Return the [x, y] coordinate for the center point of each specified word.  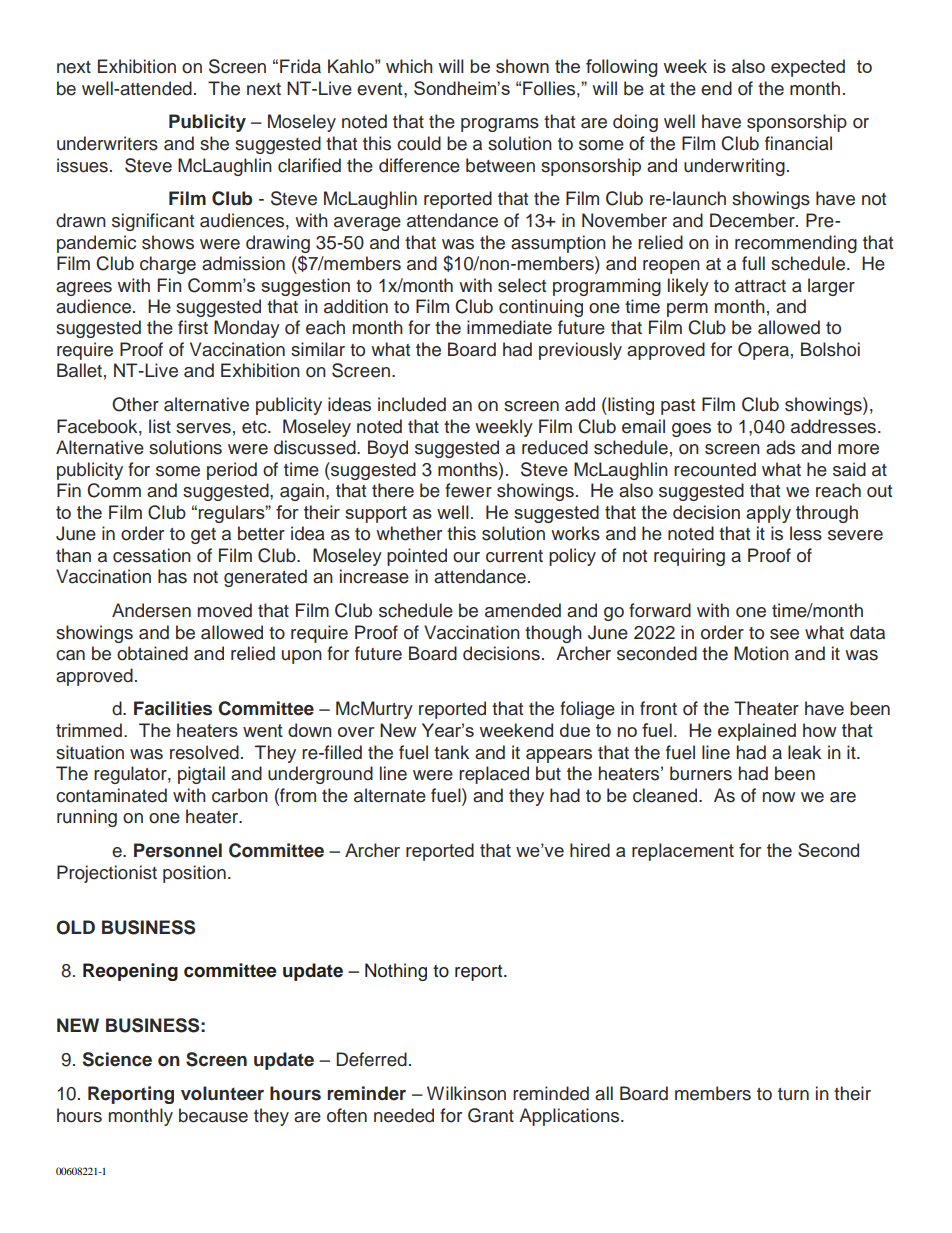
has [172, 576]
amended [523, 610]
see [784, 634]
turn [793, 1094]
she [214, 143]
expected [808, 68]
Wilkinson [466, 1093]
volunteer [222, 1093]
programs [500, 125]
